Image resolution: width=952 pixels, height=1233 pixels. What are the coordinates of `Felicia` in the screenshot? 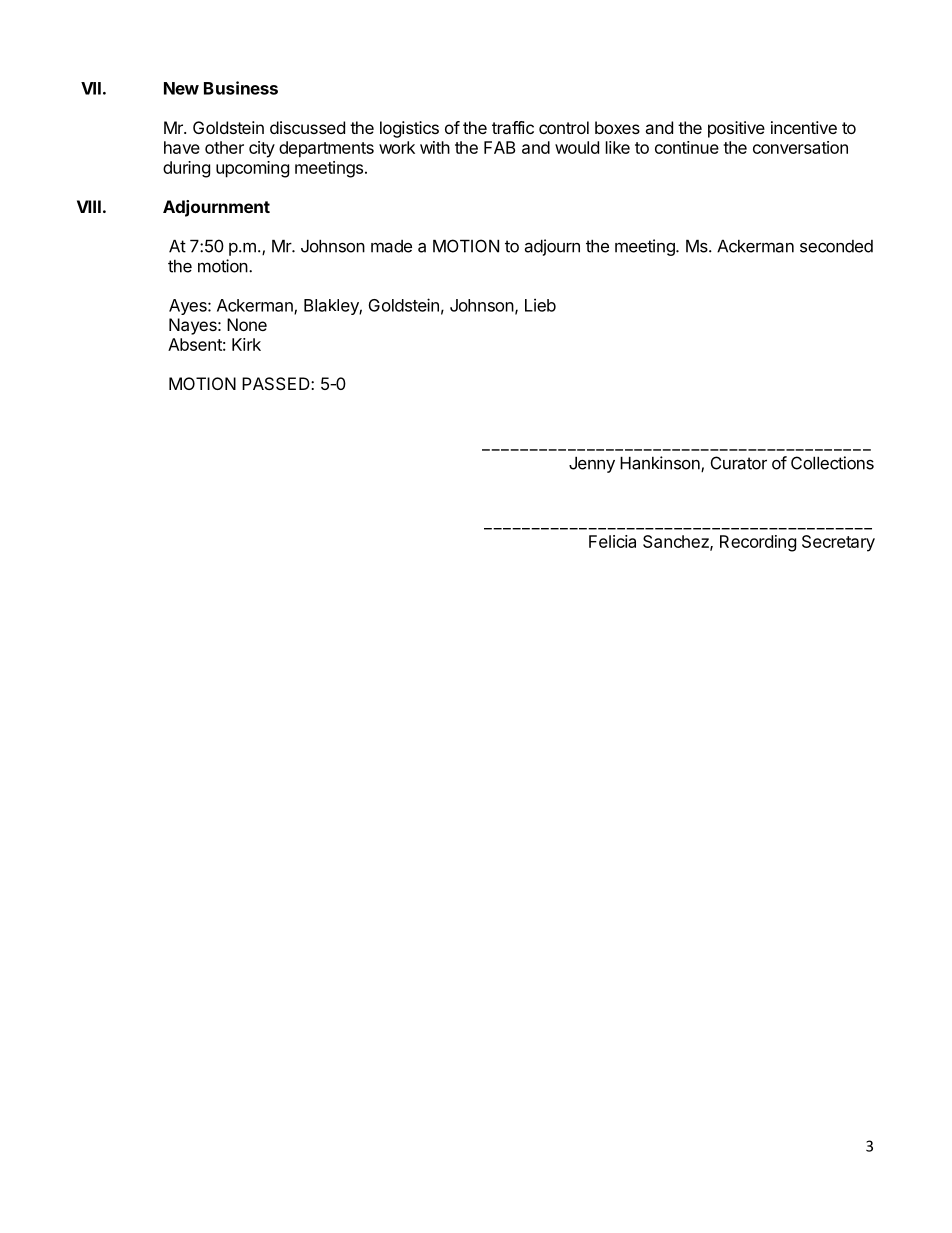 It's located at (612, 541).
